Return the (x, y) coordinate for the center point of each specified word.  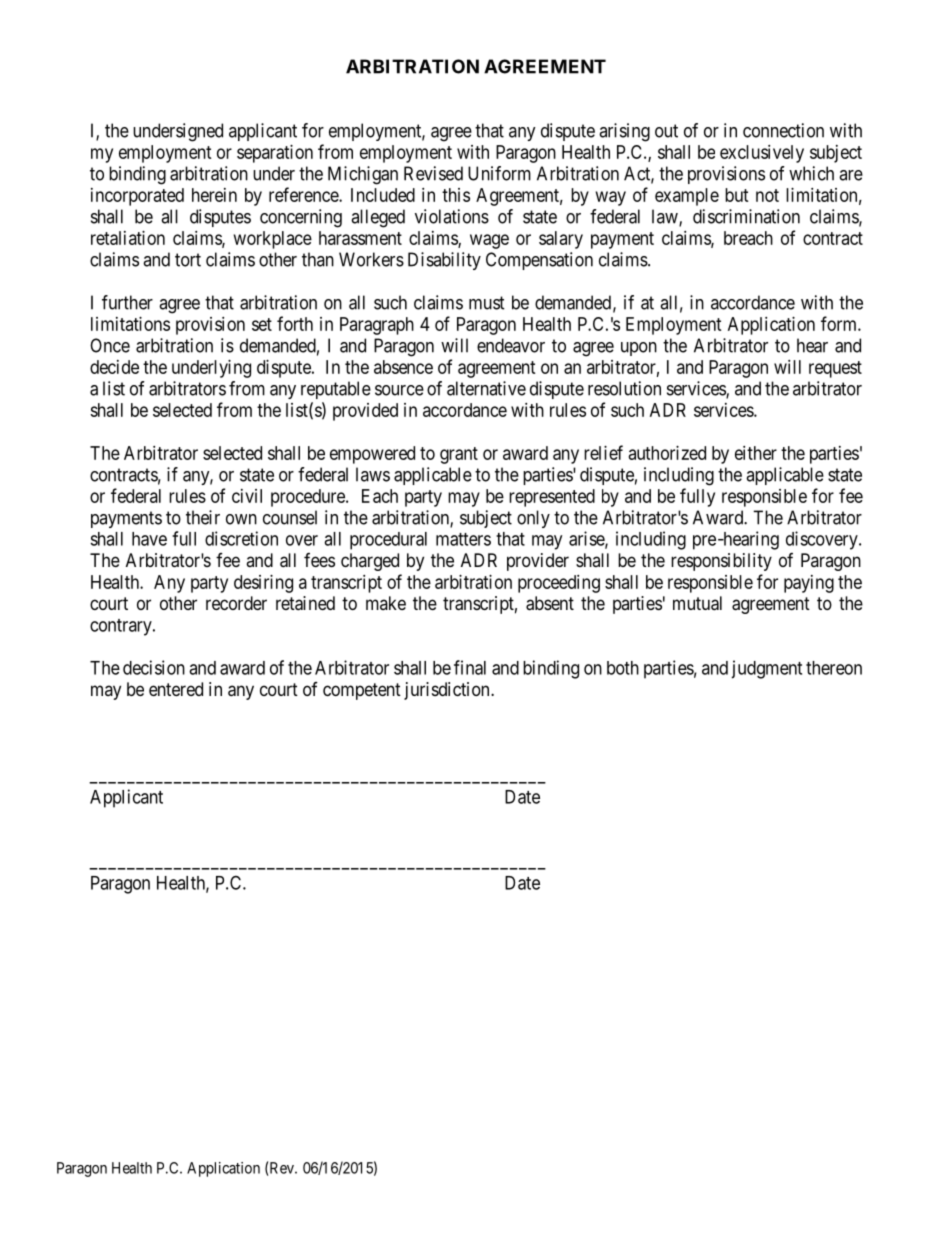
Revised (433, 173)
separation (275, 154)
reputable (336, 390)
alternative (486, 388)
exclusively (762, 154)
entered (176, 689)
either (756, 453)
